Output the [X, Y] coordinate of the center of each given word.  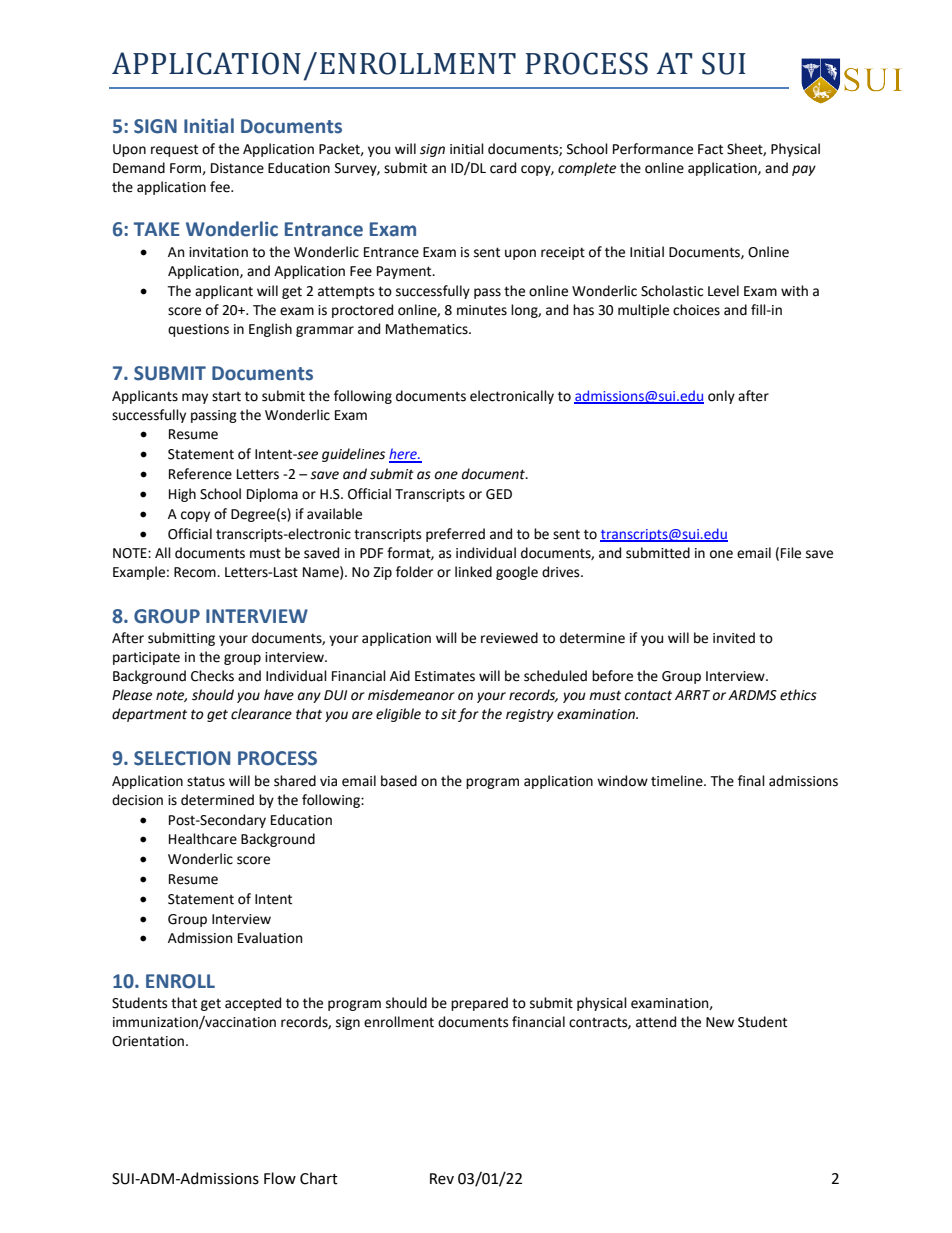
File [791, 553]
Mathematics [428, 329]
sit [449, 714]
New [720, 1022]
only [721, 397]
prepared [479, 1004]
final [751, 780]
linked [473, 572]
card [503, 168]
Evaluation [270, 938]
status [206, 781]
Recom [196, 572]
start [226, 397]
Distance [237, 168]
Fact [710, 149]
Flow [280, 1178]
